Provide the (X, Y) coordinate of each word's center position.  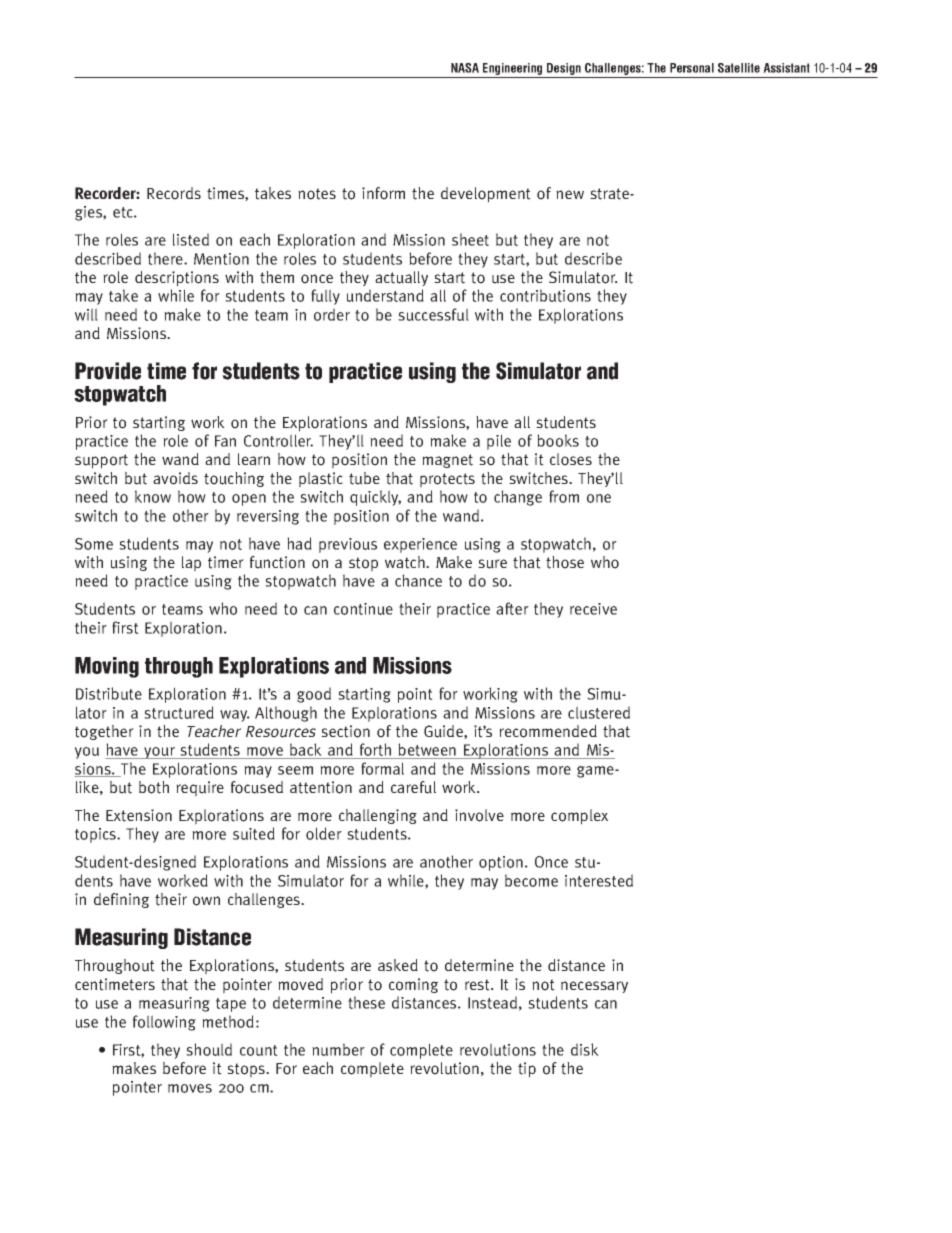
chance (418, 580)
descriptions (177, 279)
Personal (692, 68)
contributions (545, 295)
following (164, 1023)
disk (585, 1049)
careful (413, 787)
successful (433, 314)
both (154, 787)
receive (593, 609)
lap (191, 564)
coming (413, 985)
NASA (465, 68)
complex (579, 817)
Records (174, 193)
